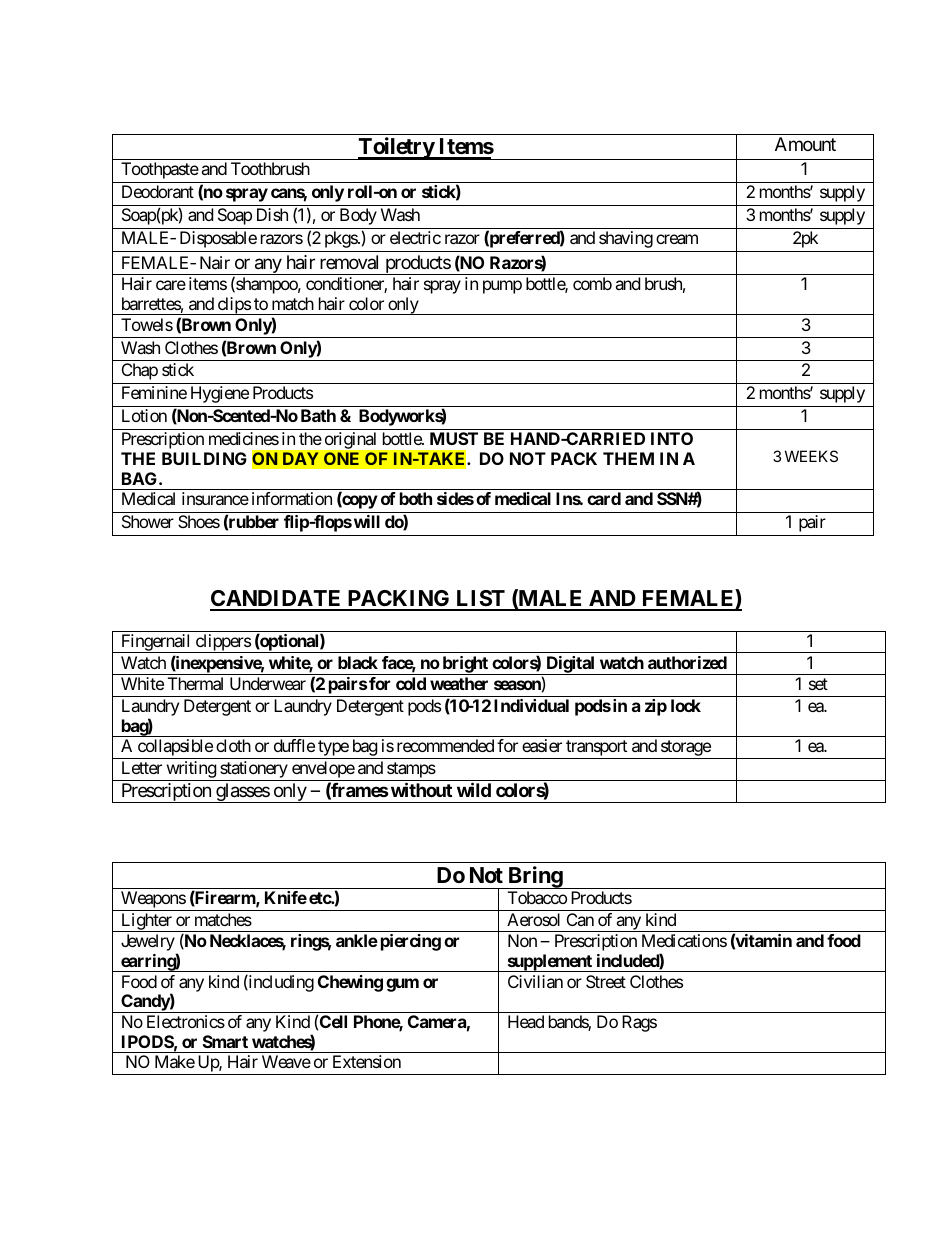 The image size is (952, 1233). I want to click on both, so click(416, 498).
